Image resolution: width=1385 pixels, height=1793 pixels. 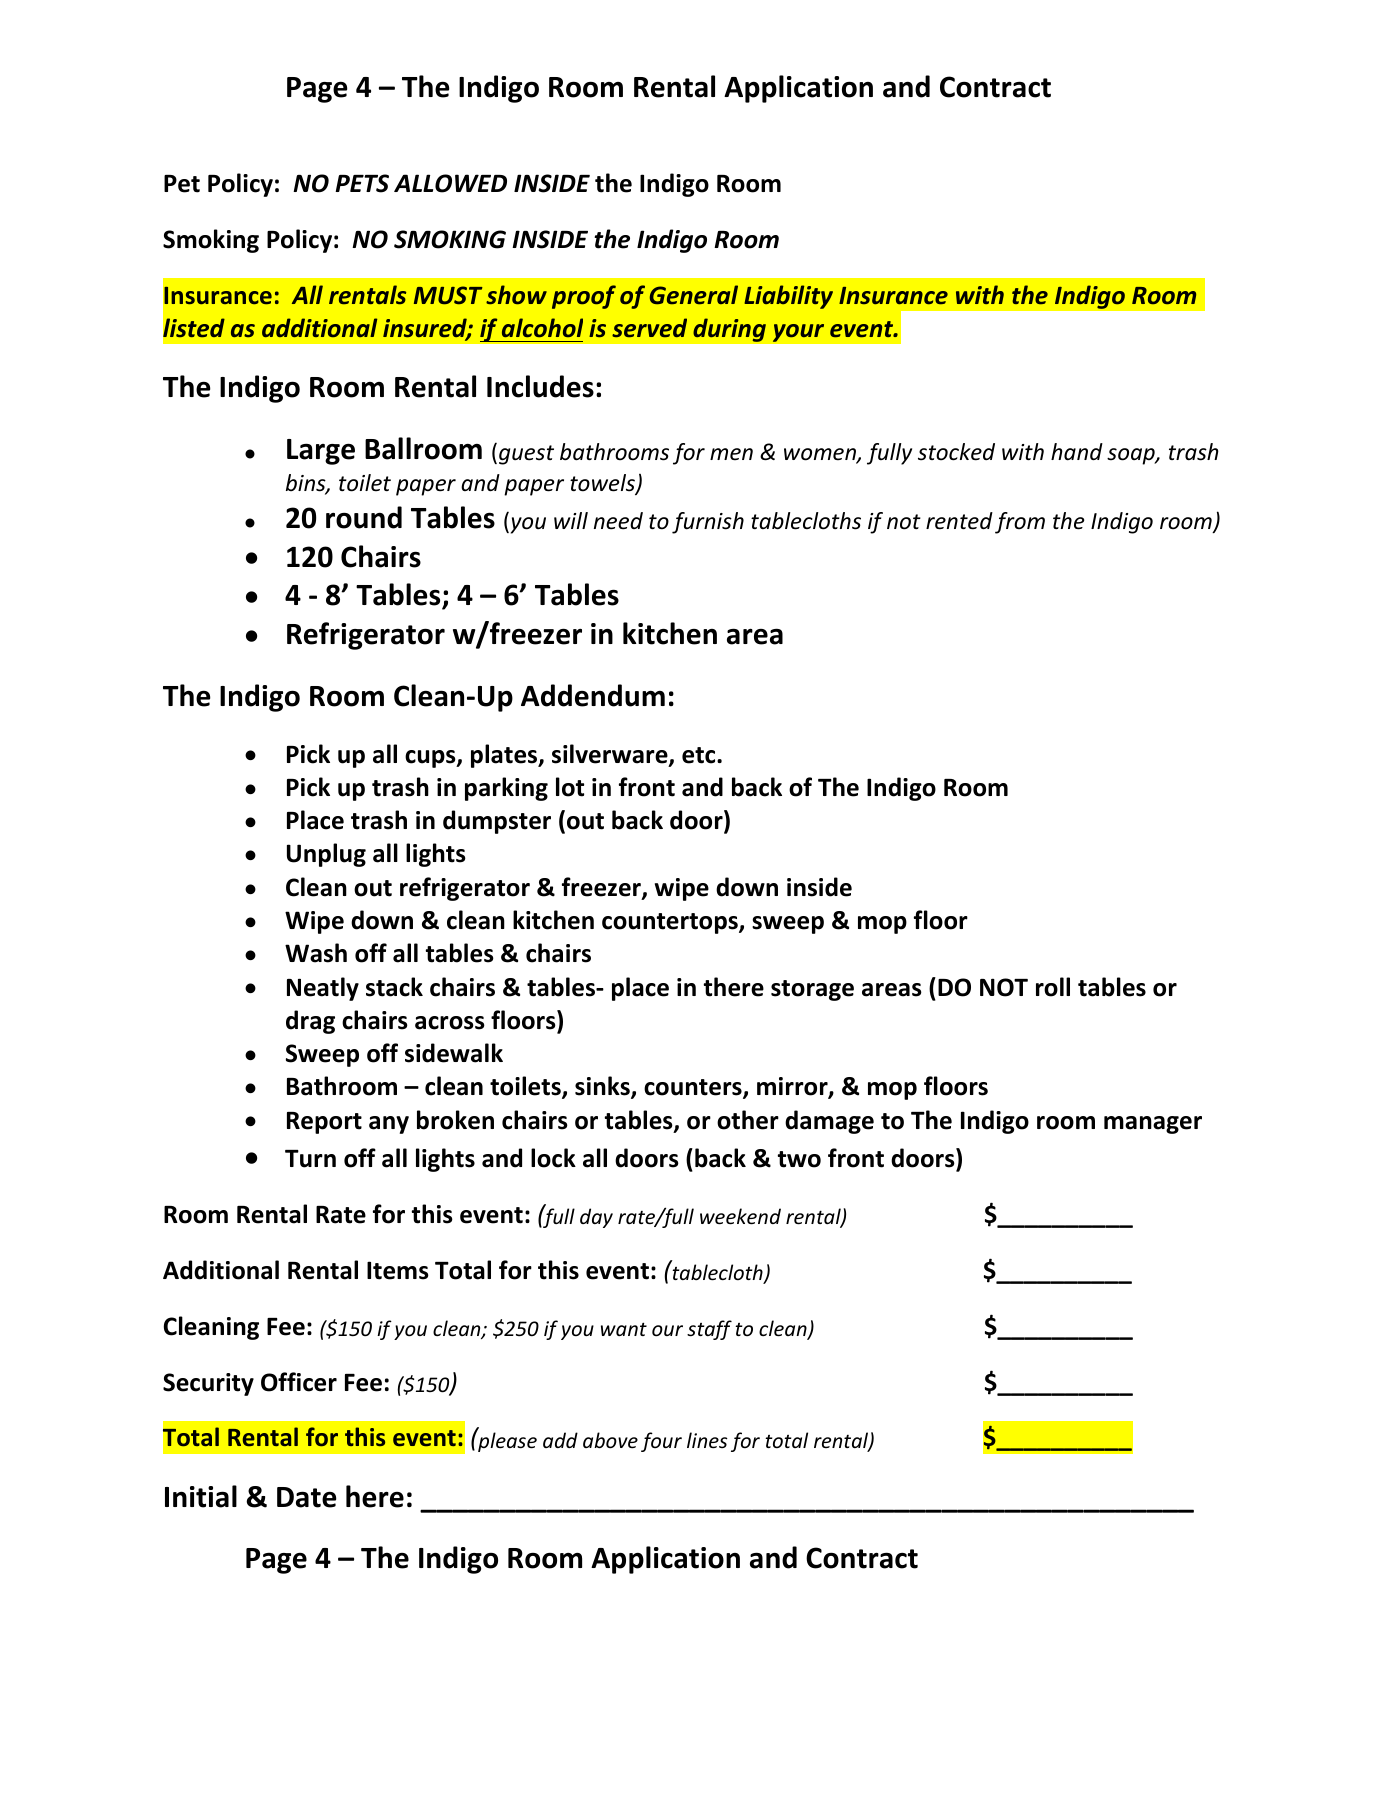 What do you see at coordinates (788, 297) in the image?
I see `Liability` at bounding box center [788, 297].
